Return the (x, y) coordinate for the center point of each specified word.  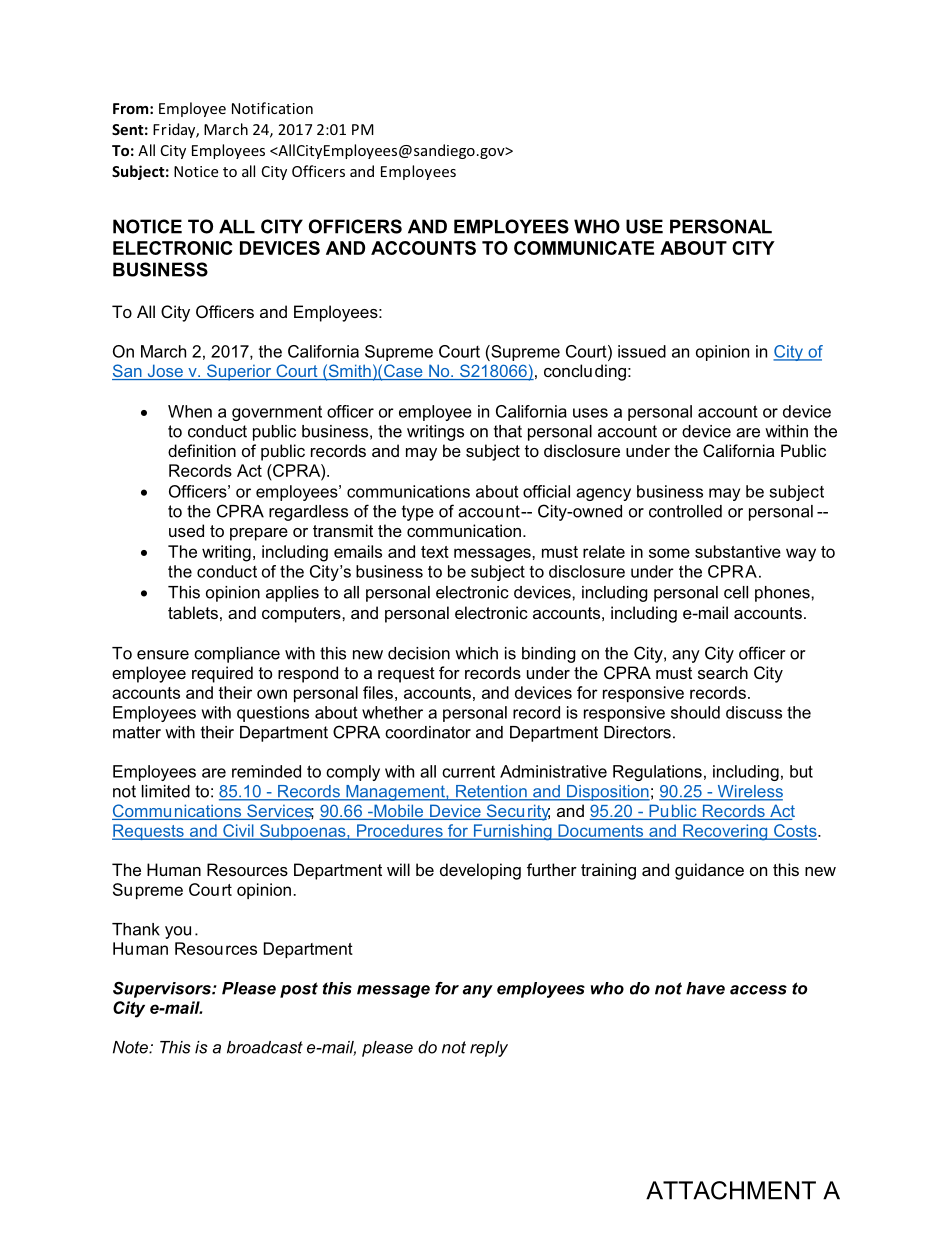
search (723, 672)
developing (480, 871)
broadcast (265, 1047)
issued (642, 351)
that (508, 431)
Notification (272, 108)
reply (489, 1049)
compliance (237, 655)
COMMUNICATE (584, 248)
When (190, 411)
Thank (136, 929)
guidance (709, 871)
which (476, 653)
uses (590, 413)
